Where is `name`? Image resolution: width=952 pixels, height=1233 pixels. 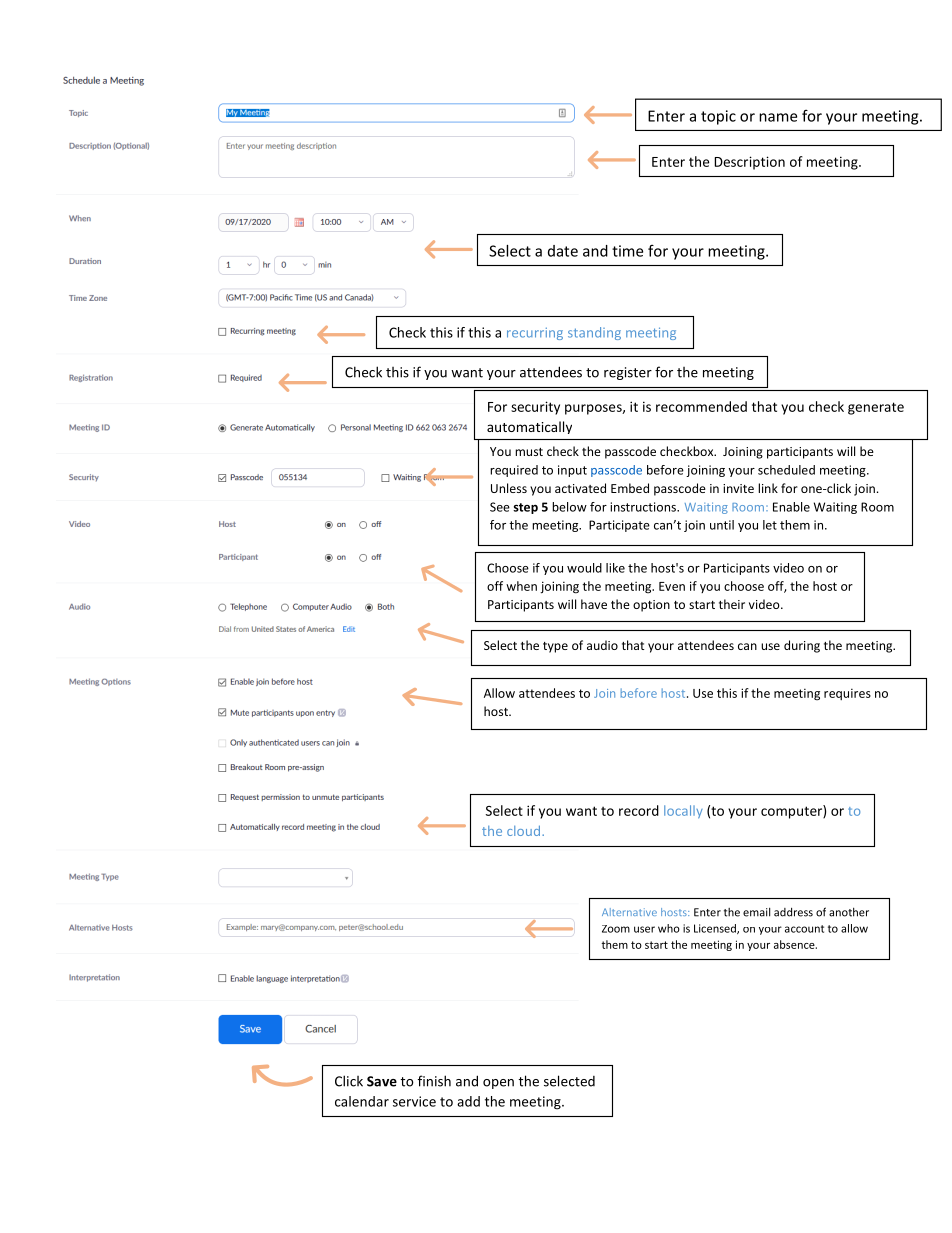 name is located at coordinates (778, 117).
